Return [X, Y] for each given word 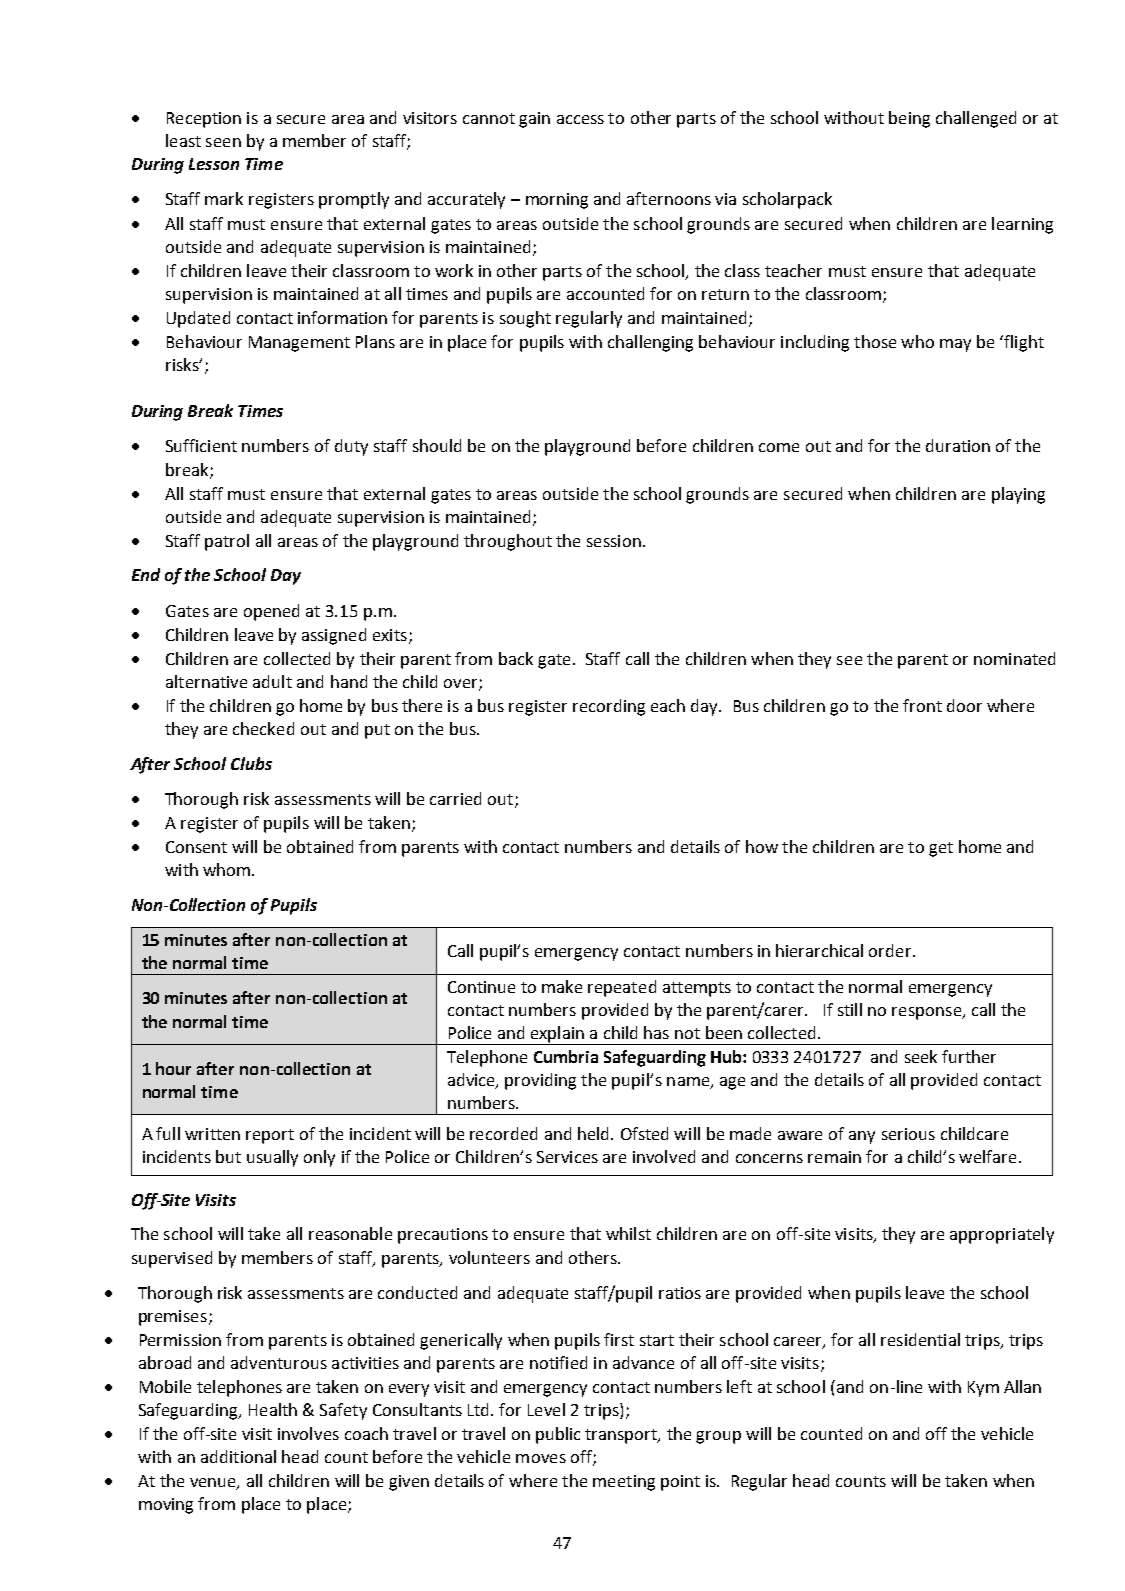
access [580, 119]
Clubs [251, 763]
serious [908, 1134]
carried [455, 798]
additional [238, 1456]
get [941, 849]
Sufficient [201, 445]
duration [958, 445]
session [614, 541]
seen [223, 142]
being [909, 119]
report [270, 1136]
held [593, 1133]
